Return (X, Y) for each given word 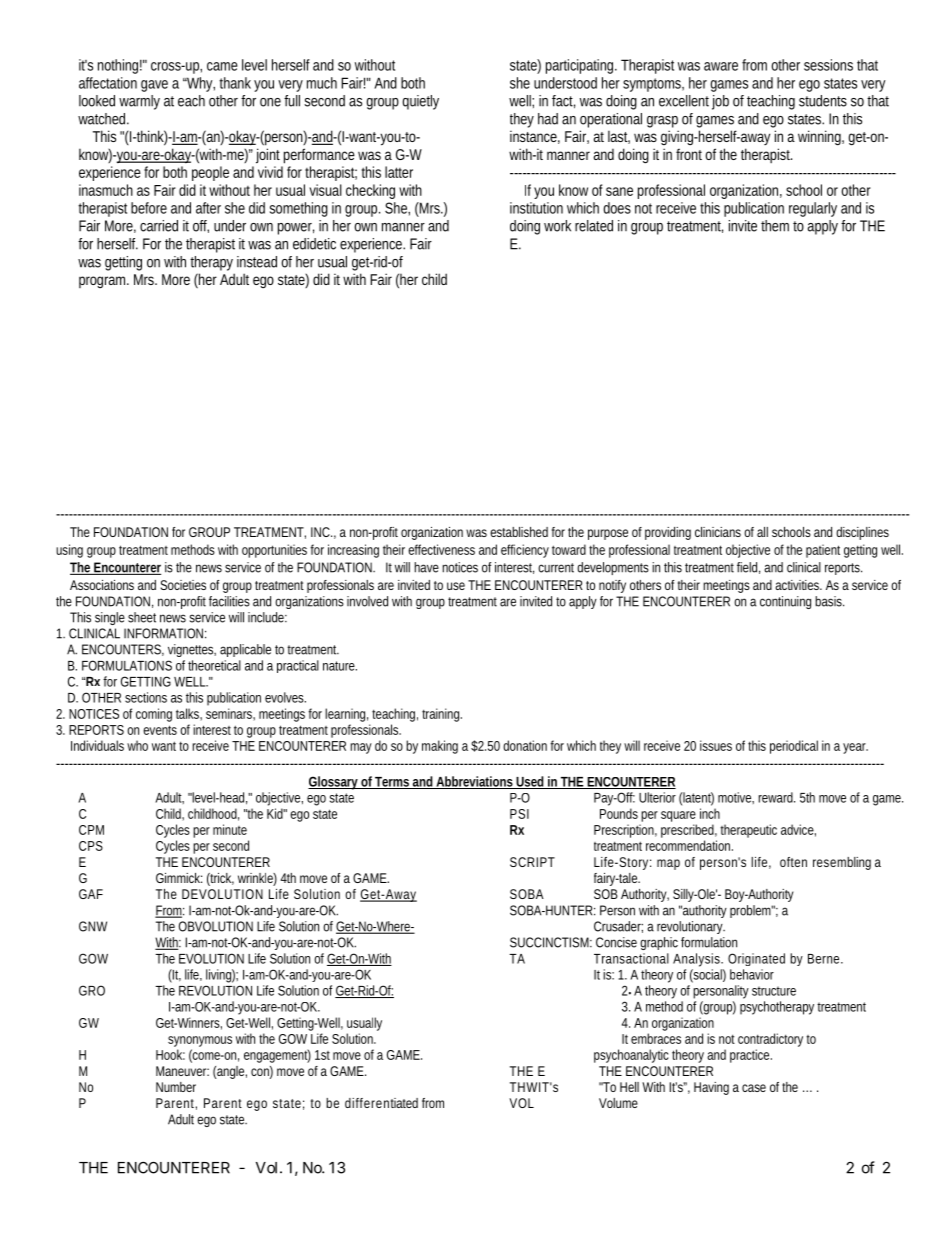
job (720, 102)
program (104, 282)
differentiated (381, 1103)
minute (230, 829)
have (426, 567)
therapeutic (748, 831)
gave (154, 86)
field (748, 568)
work (557, 226)
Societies (183, 585)
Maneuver (182, 1071)
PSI (519, 814)
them (775, 226)
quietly (420, 102)
